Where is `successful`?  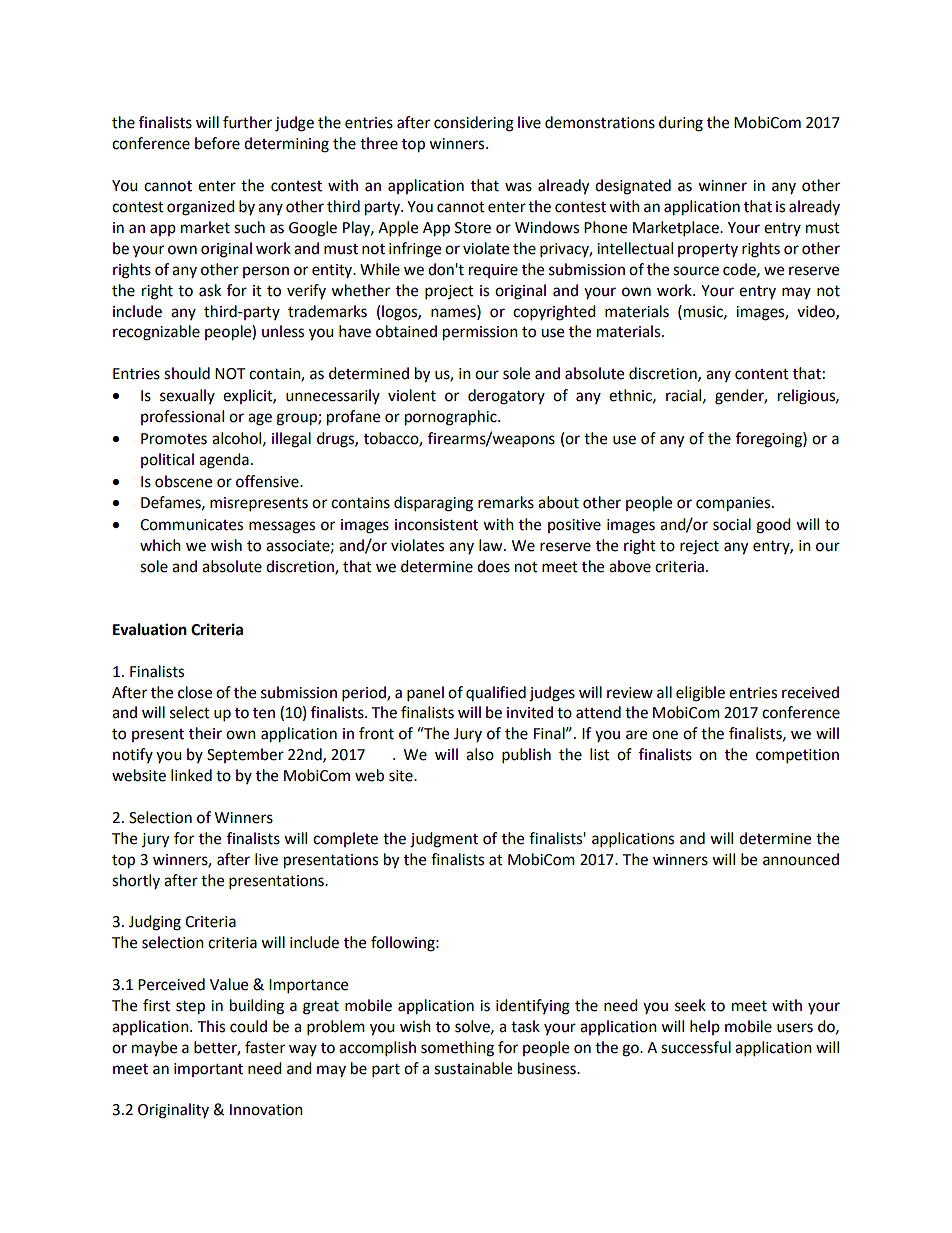
successful is located at coordinates (696, 1047).
